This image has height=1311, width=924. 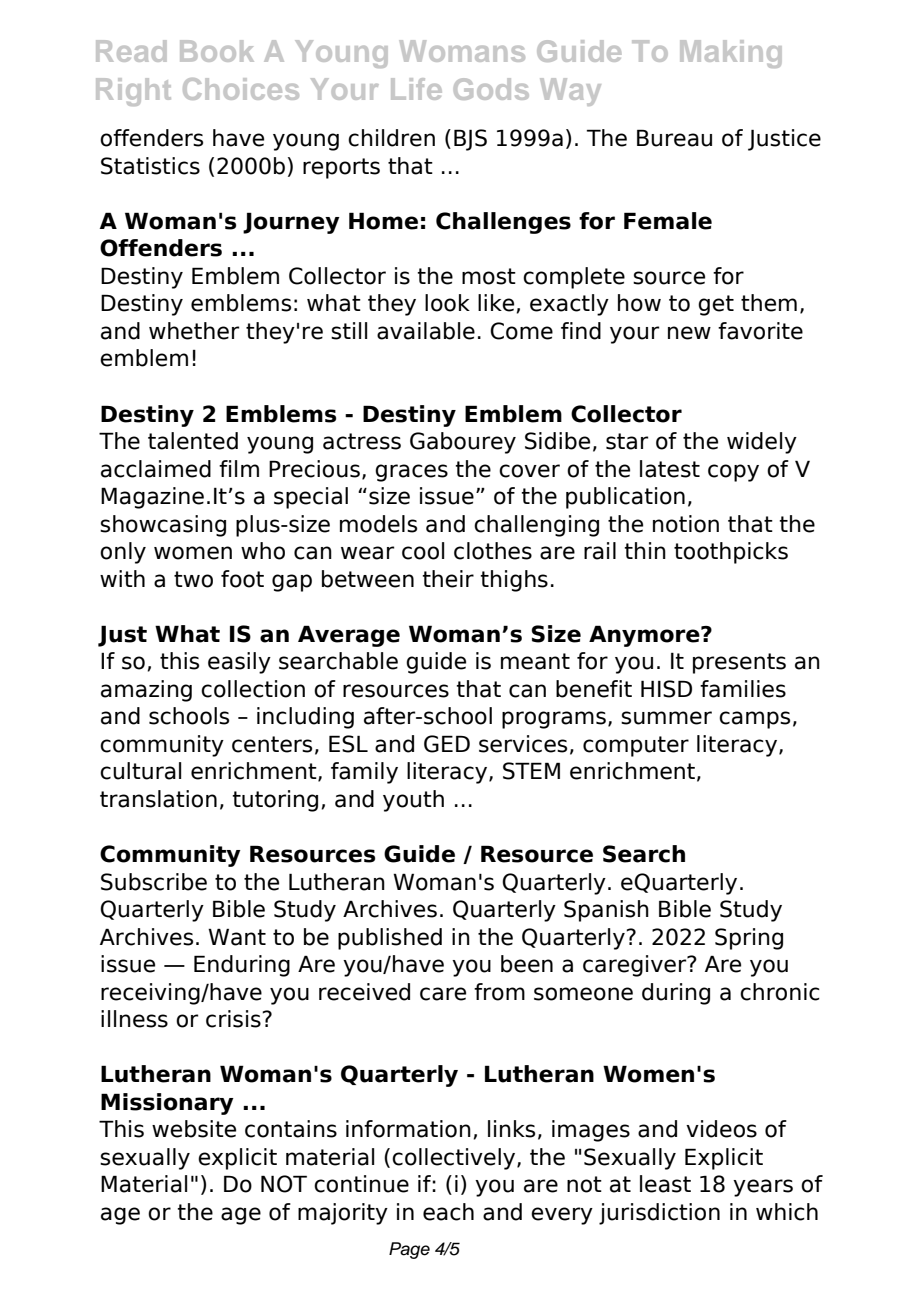 What do you see at coordinates (659, 1214) in the image?
I see `jurisdiction` at bounding box center [659, 1214].
